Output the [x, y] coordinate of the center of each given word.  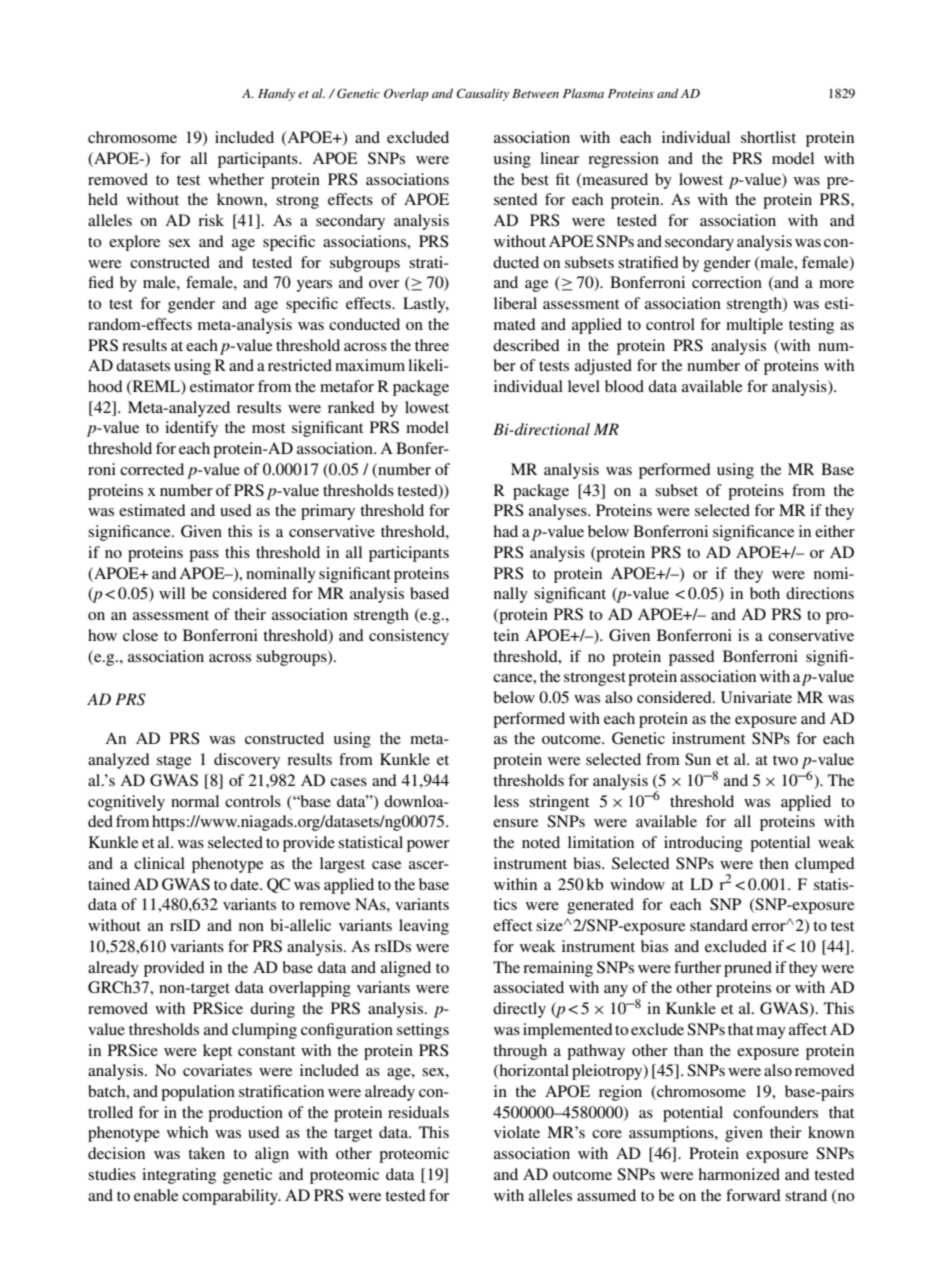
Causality [482, 94]
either [835, 531]
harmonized [739, 1174]
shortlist [768, 137]
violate [517, 1132]
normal [195, 801]
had [505, 531]
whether [236, 179]
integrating [179, 1176]
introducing [703, 844]
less [506, 801]
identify [191, 429]
